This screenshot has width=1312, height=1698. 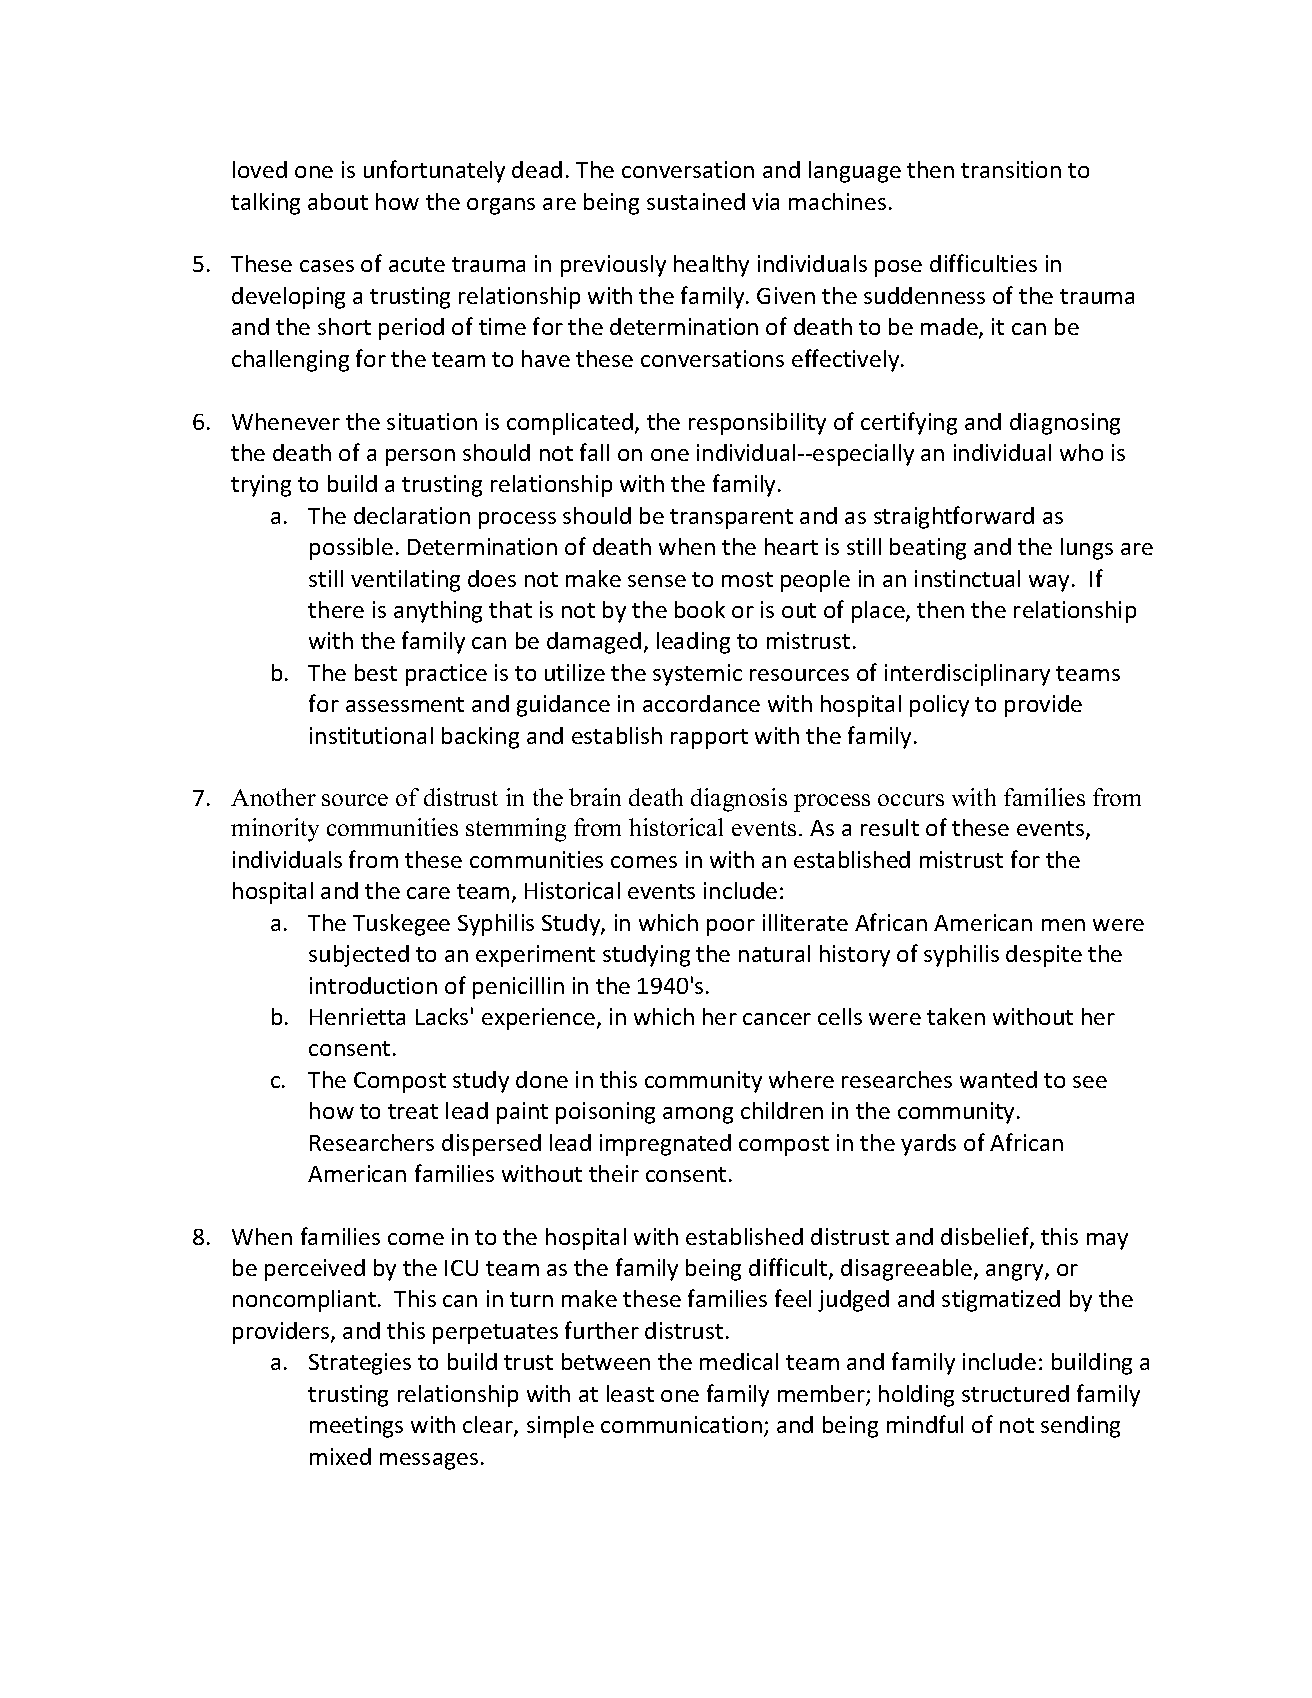 What do you see at coordinates (338, 201) in the screenshot?
I see `about` at bounding box center [338, 201].
